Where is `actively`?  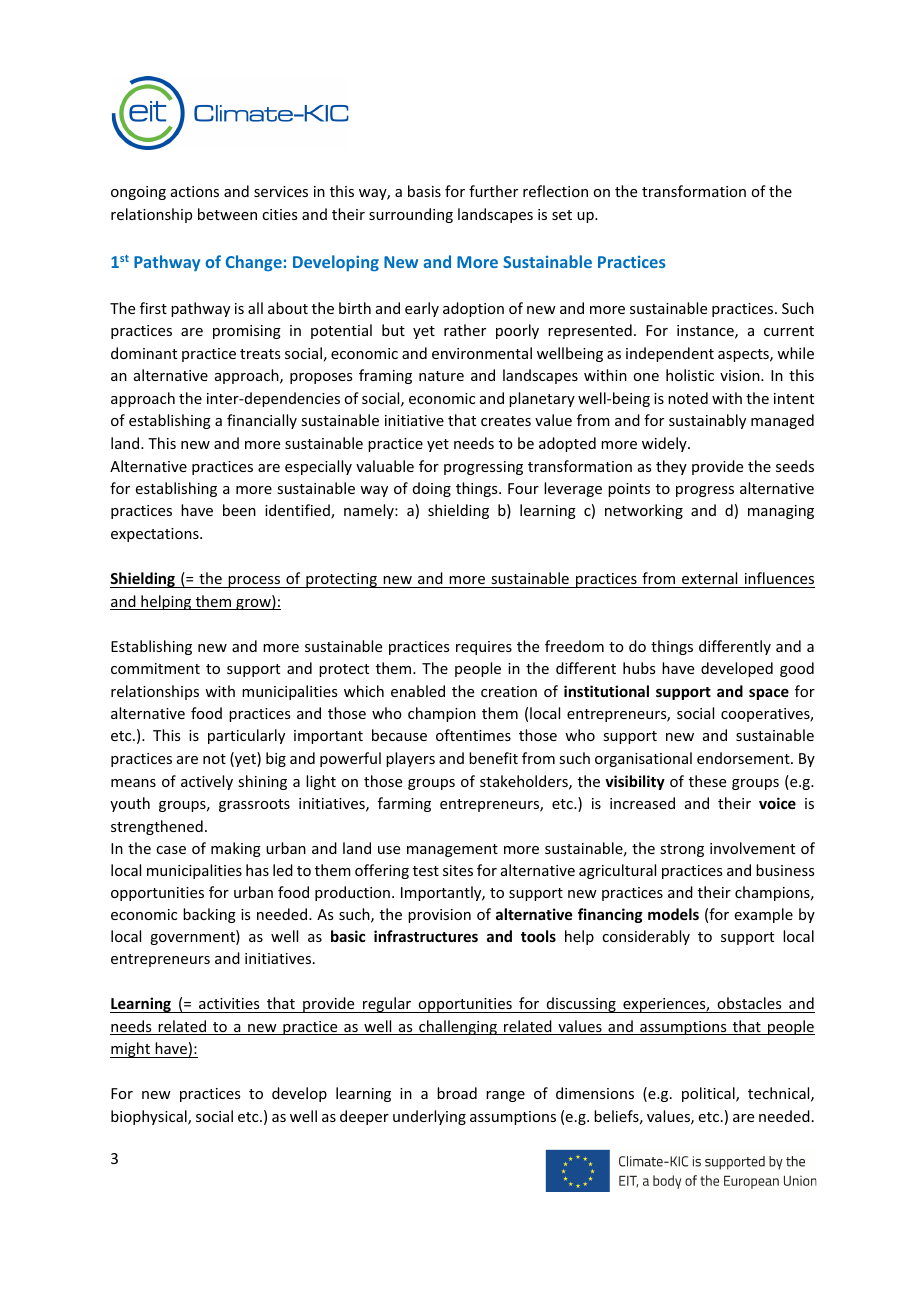 actively is located at coordinates (207, 782).
